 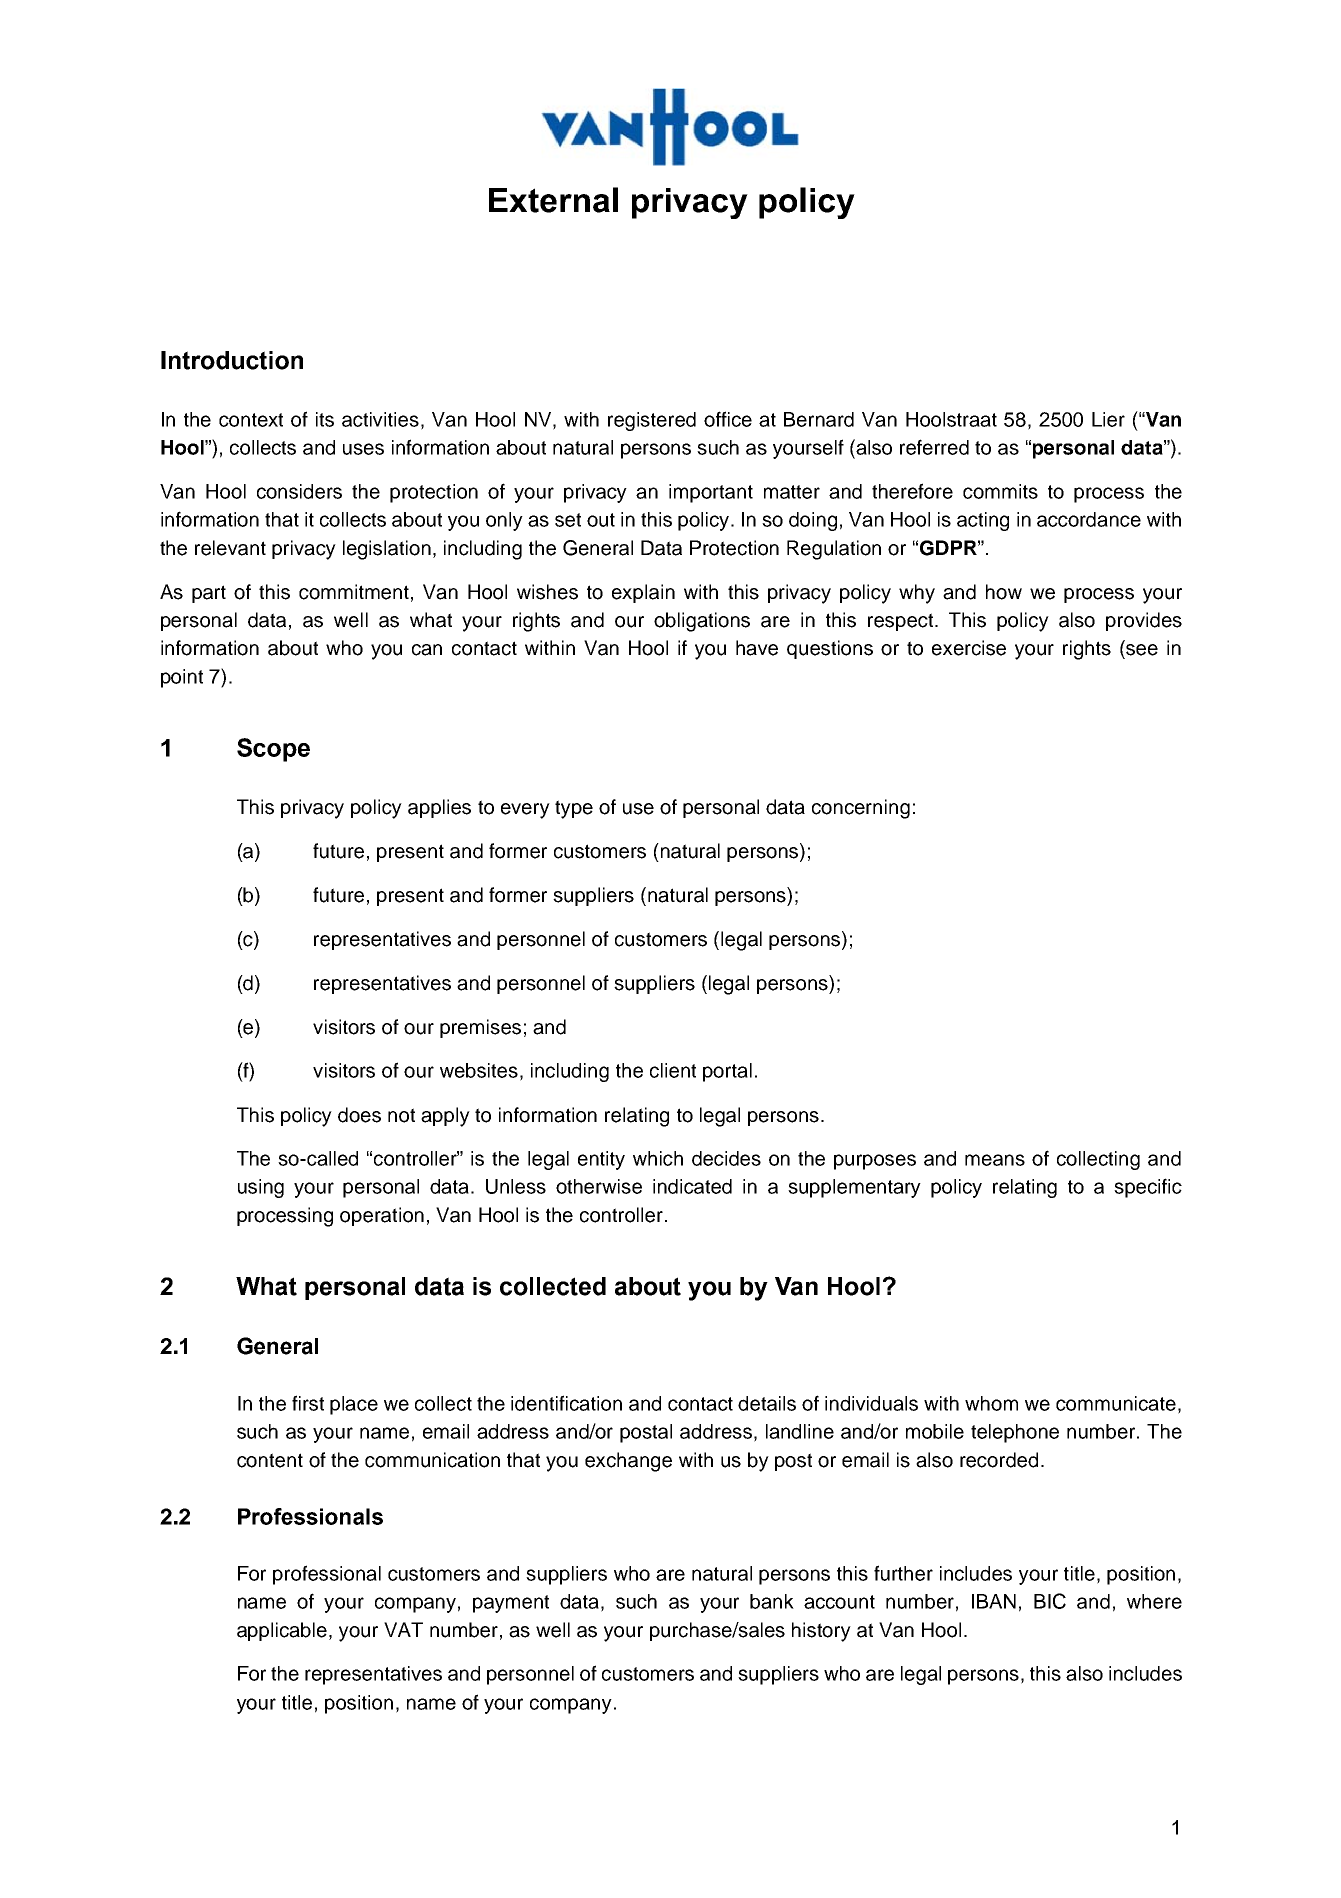 I want to click on Introduction, so click(x=232, y=360).
